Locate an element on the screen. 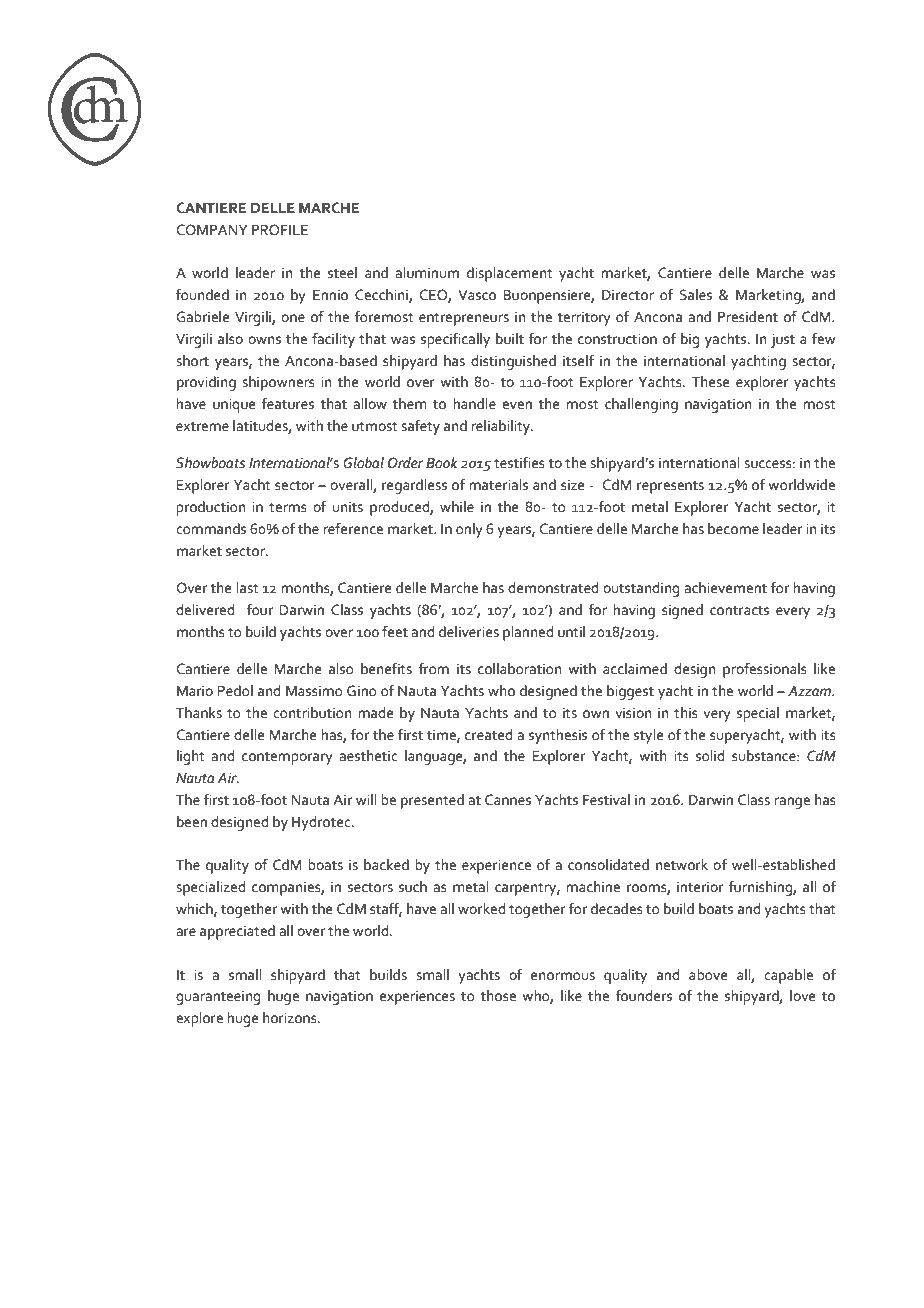 The height and width of the screenshot is (1308, 924). contemporary is located at coordinates (287, 758).
